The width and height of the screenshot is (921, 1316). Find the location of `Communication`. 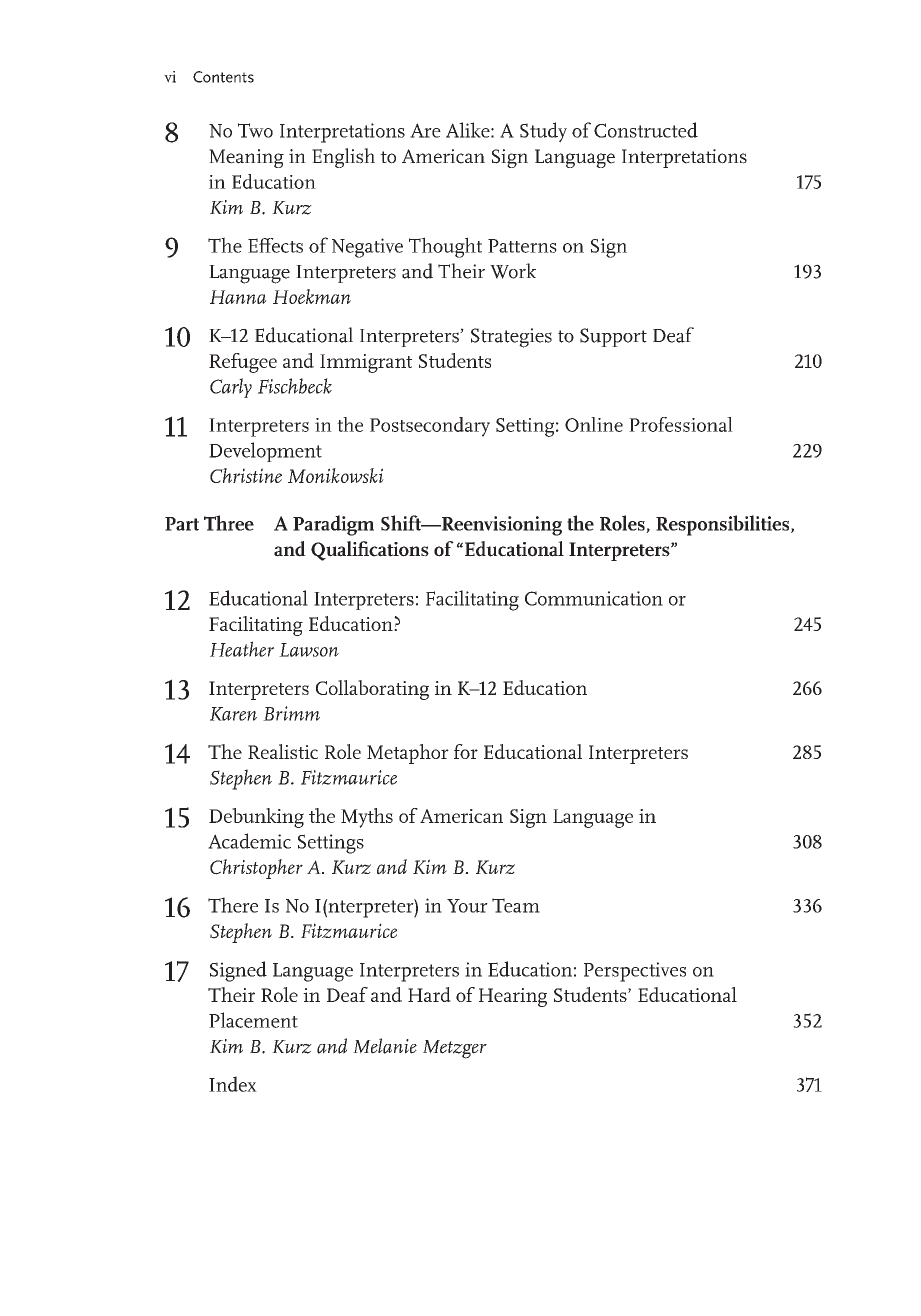

Communication is located at coordinates (594, 598).
